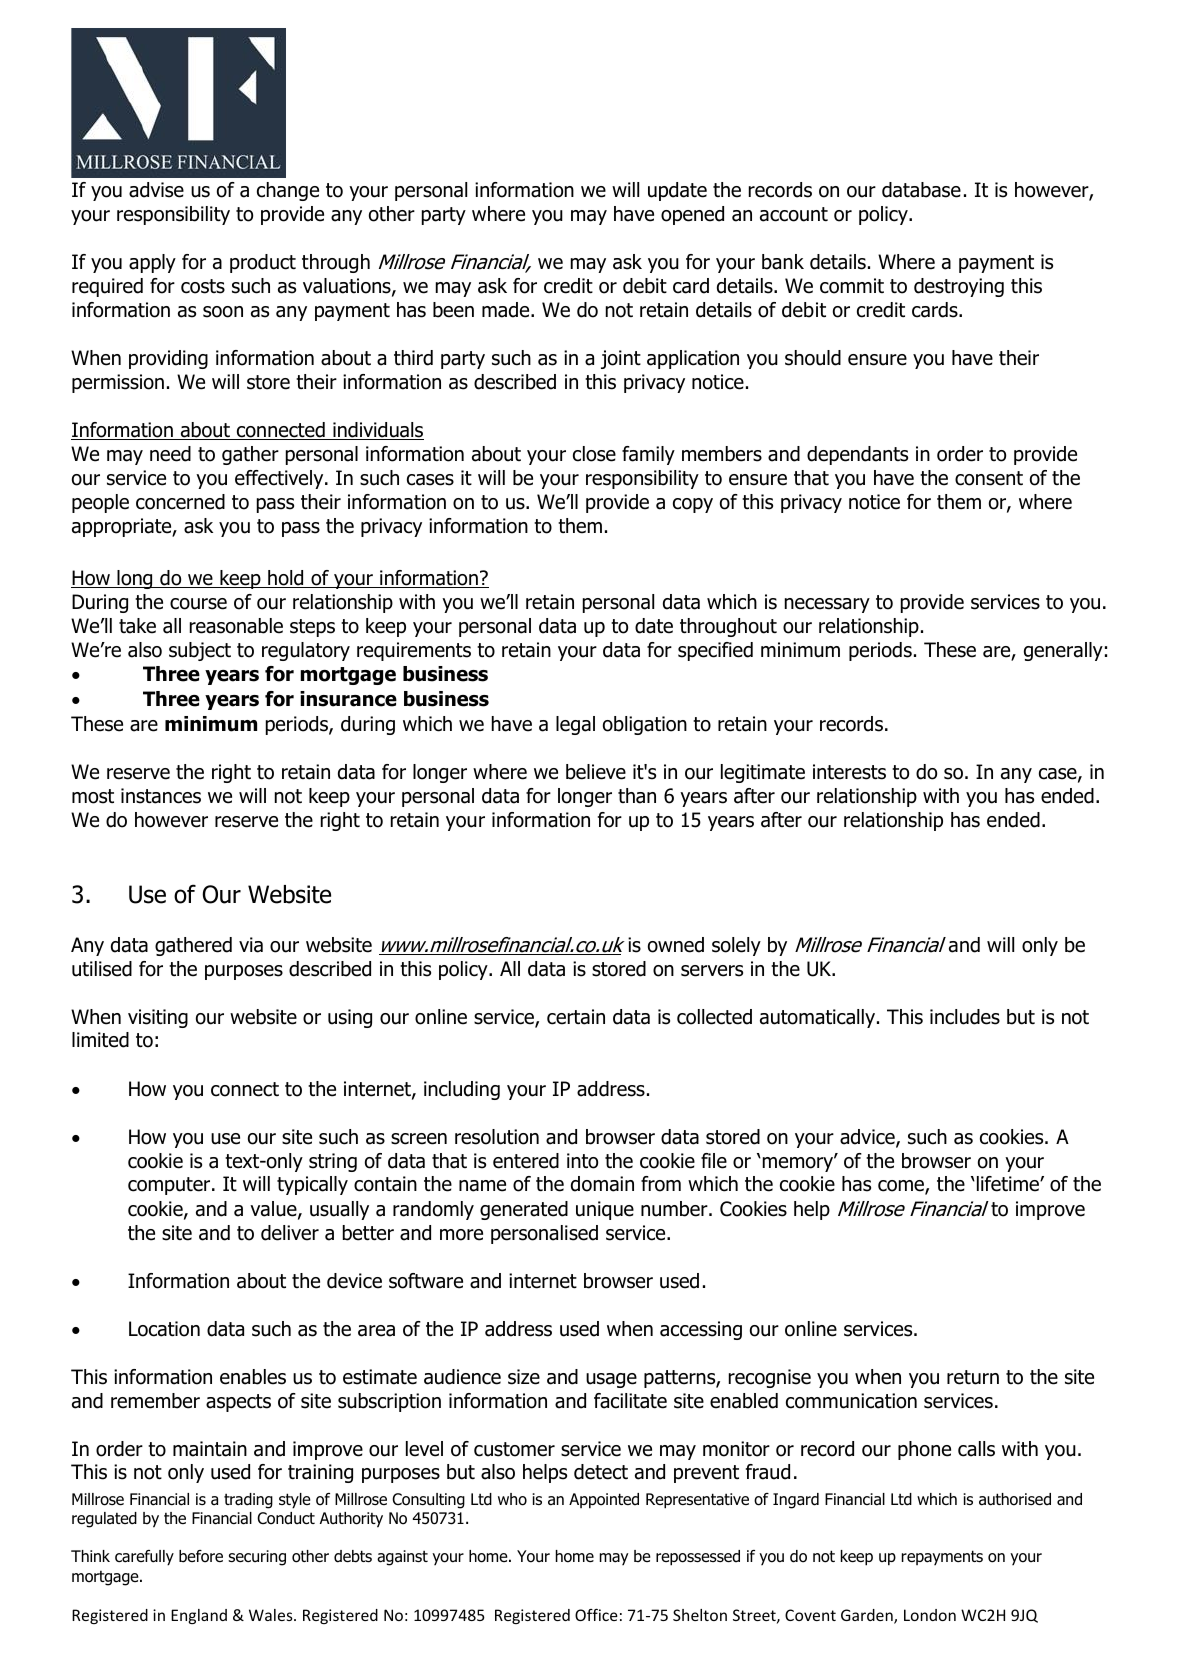  Describe the element at coordinates (868, 1138) in the screenshot. I see `advice` at that location.
